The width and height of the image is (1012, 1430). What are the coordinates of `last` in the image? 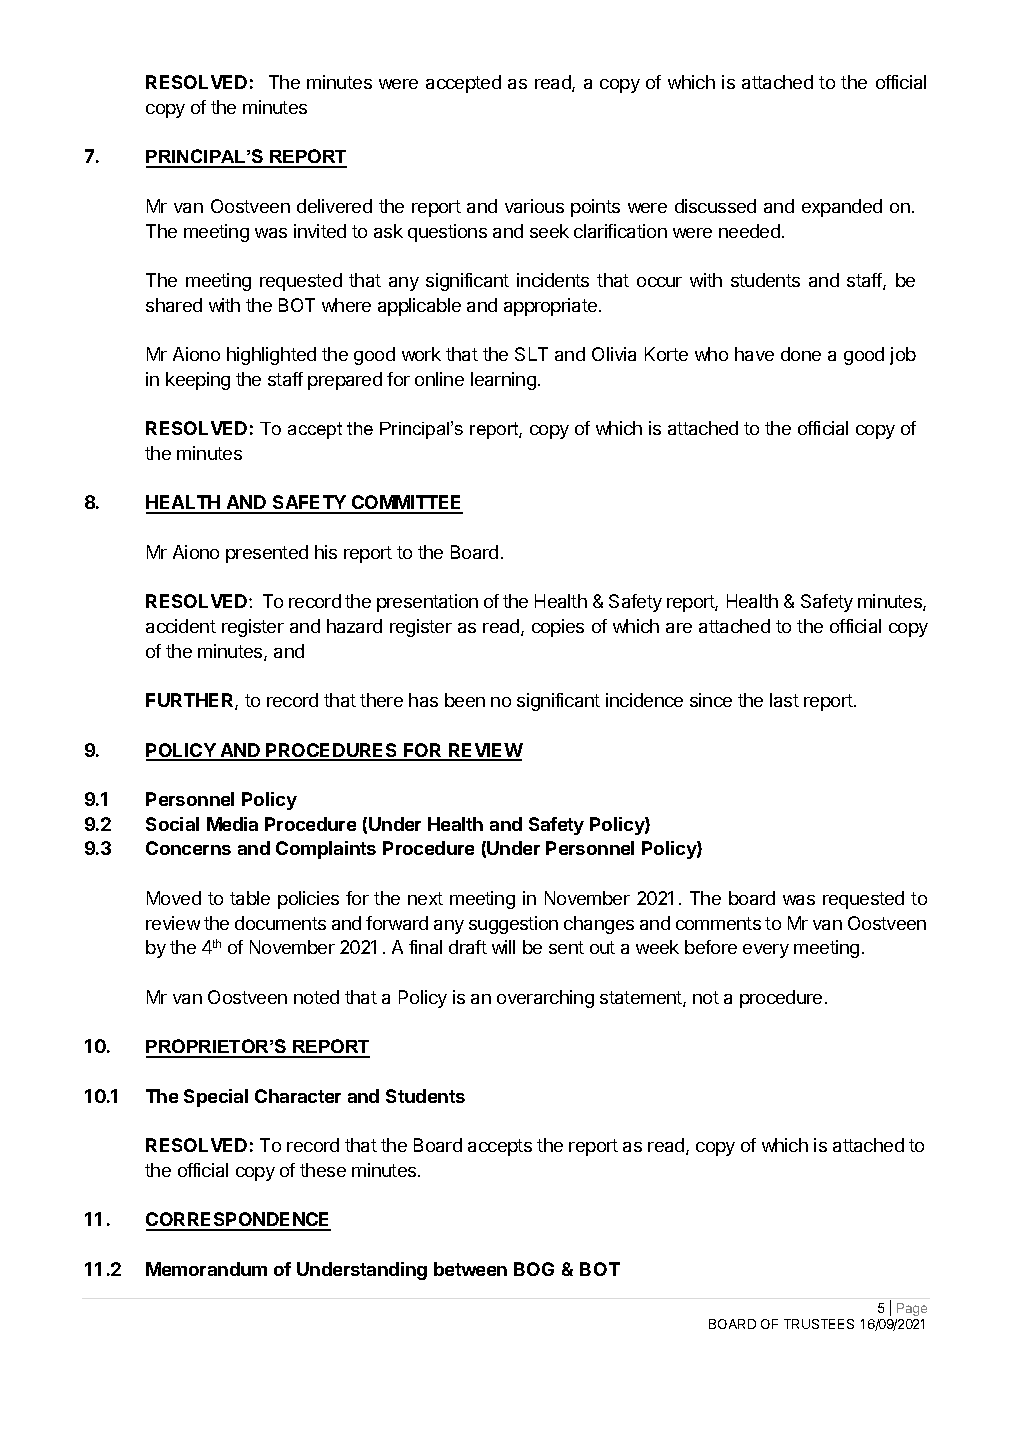 It's located at (784, 700).
